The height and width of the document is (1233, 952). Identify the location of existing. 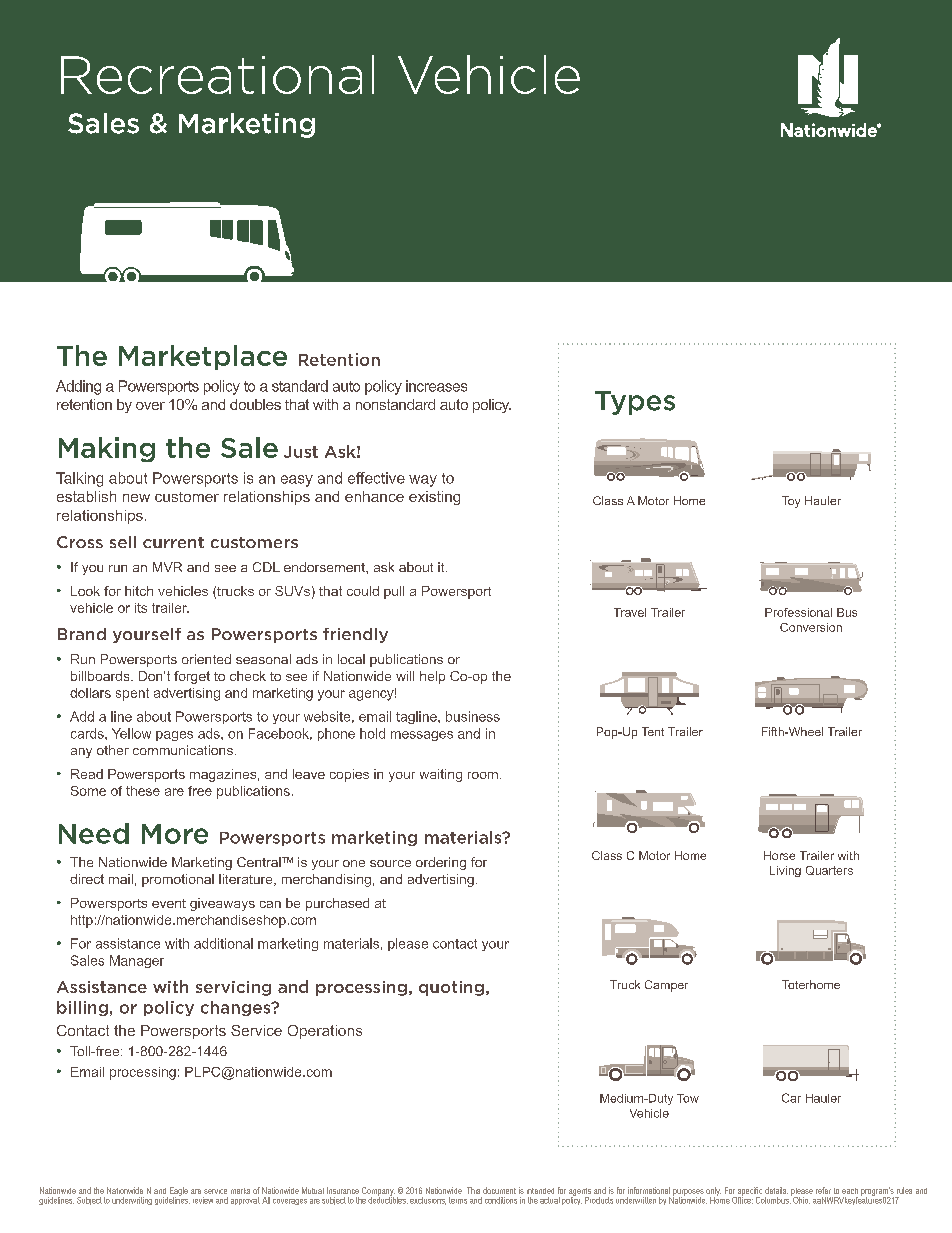
(434, 498).
